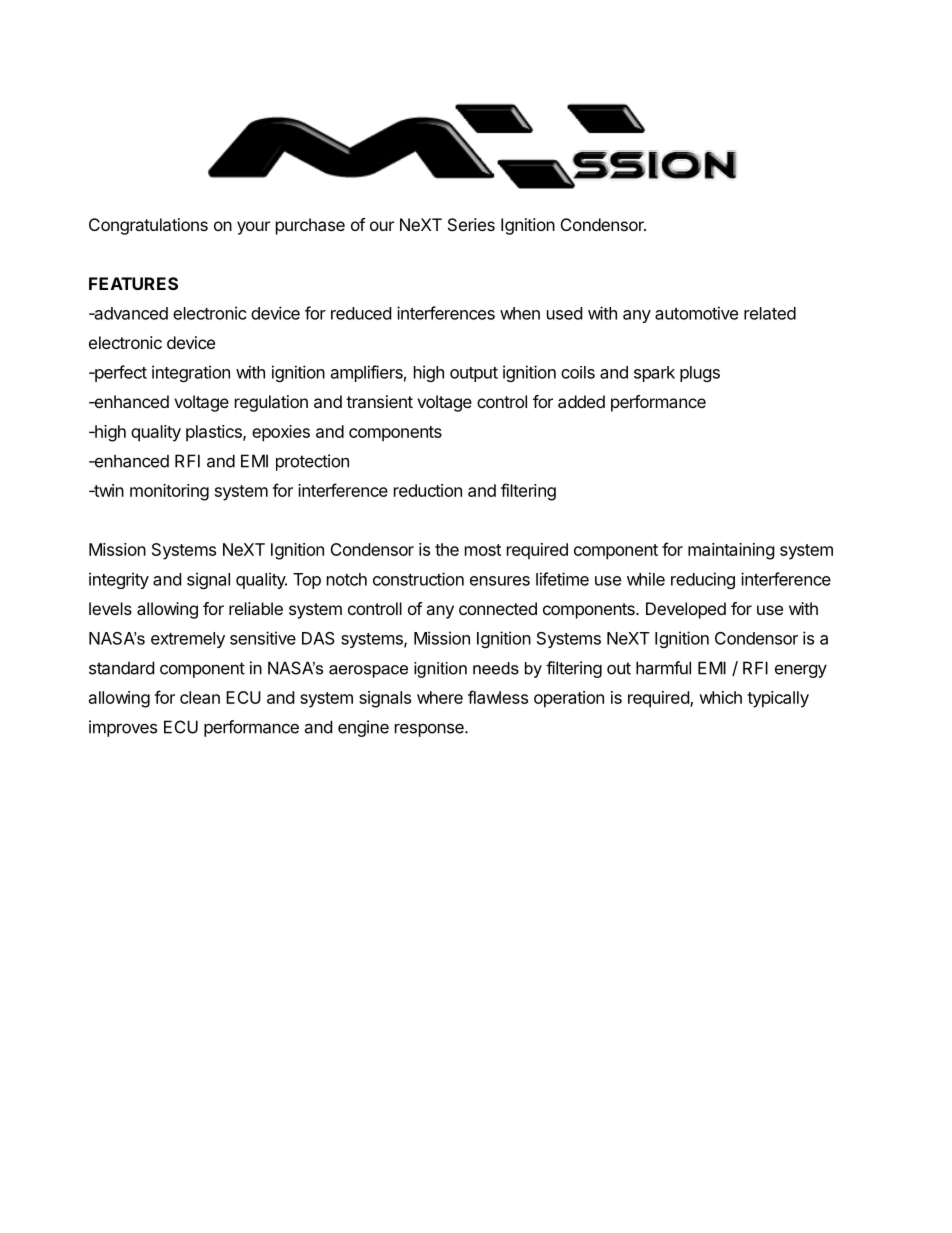 This image has height=1233, width=952. Describe the element at coordinates (169, 492) in the image. I see `monitoring` at that location.
